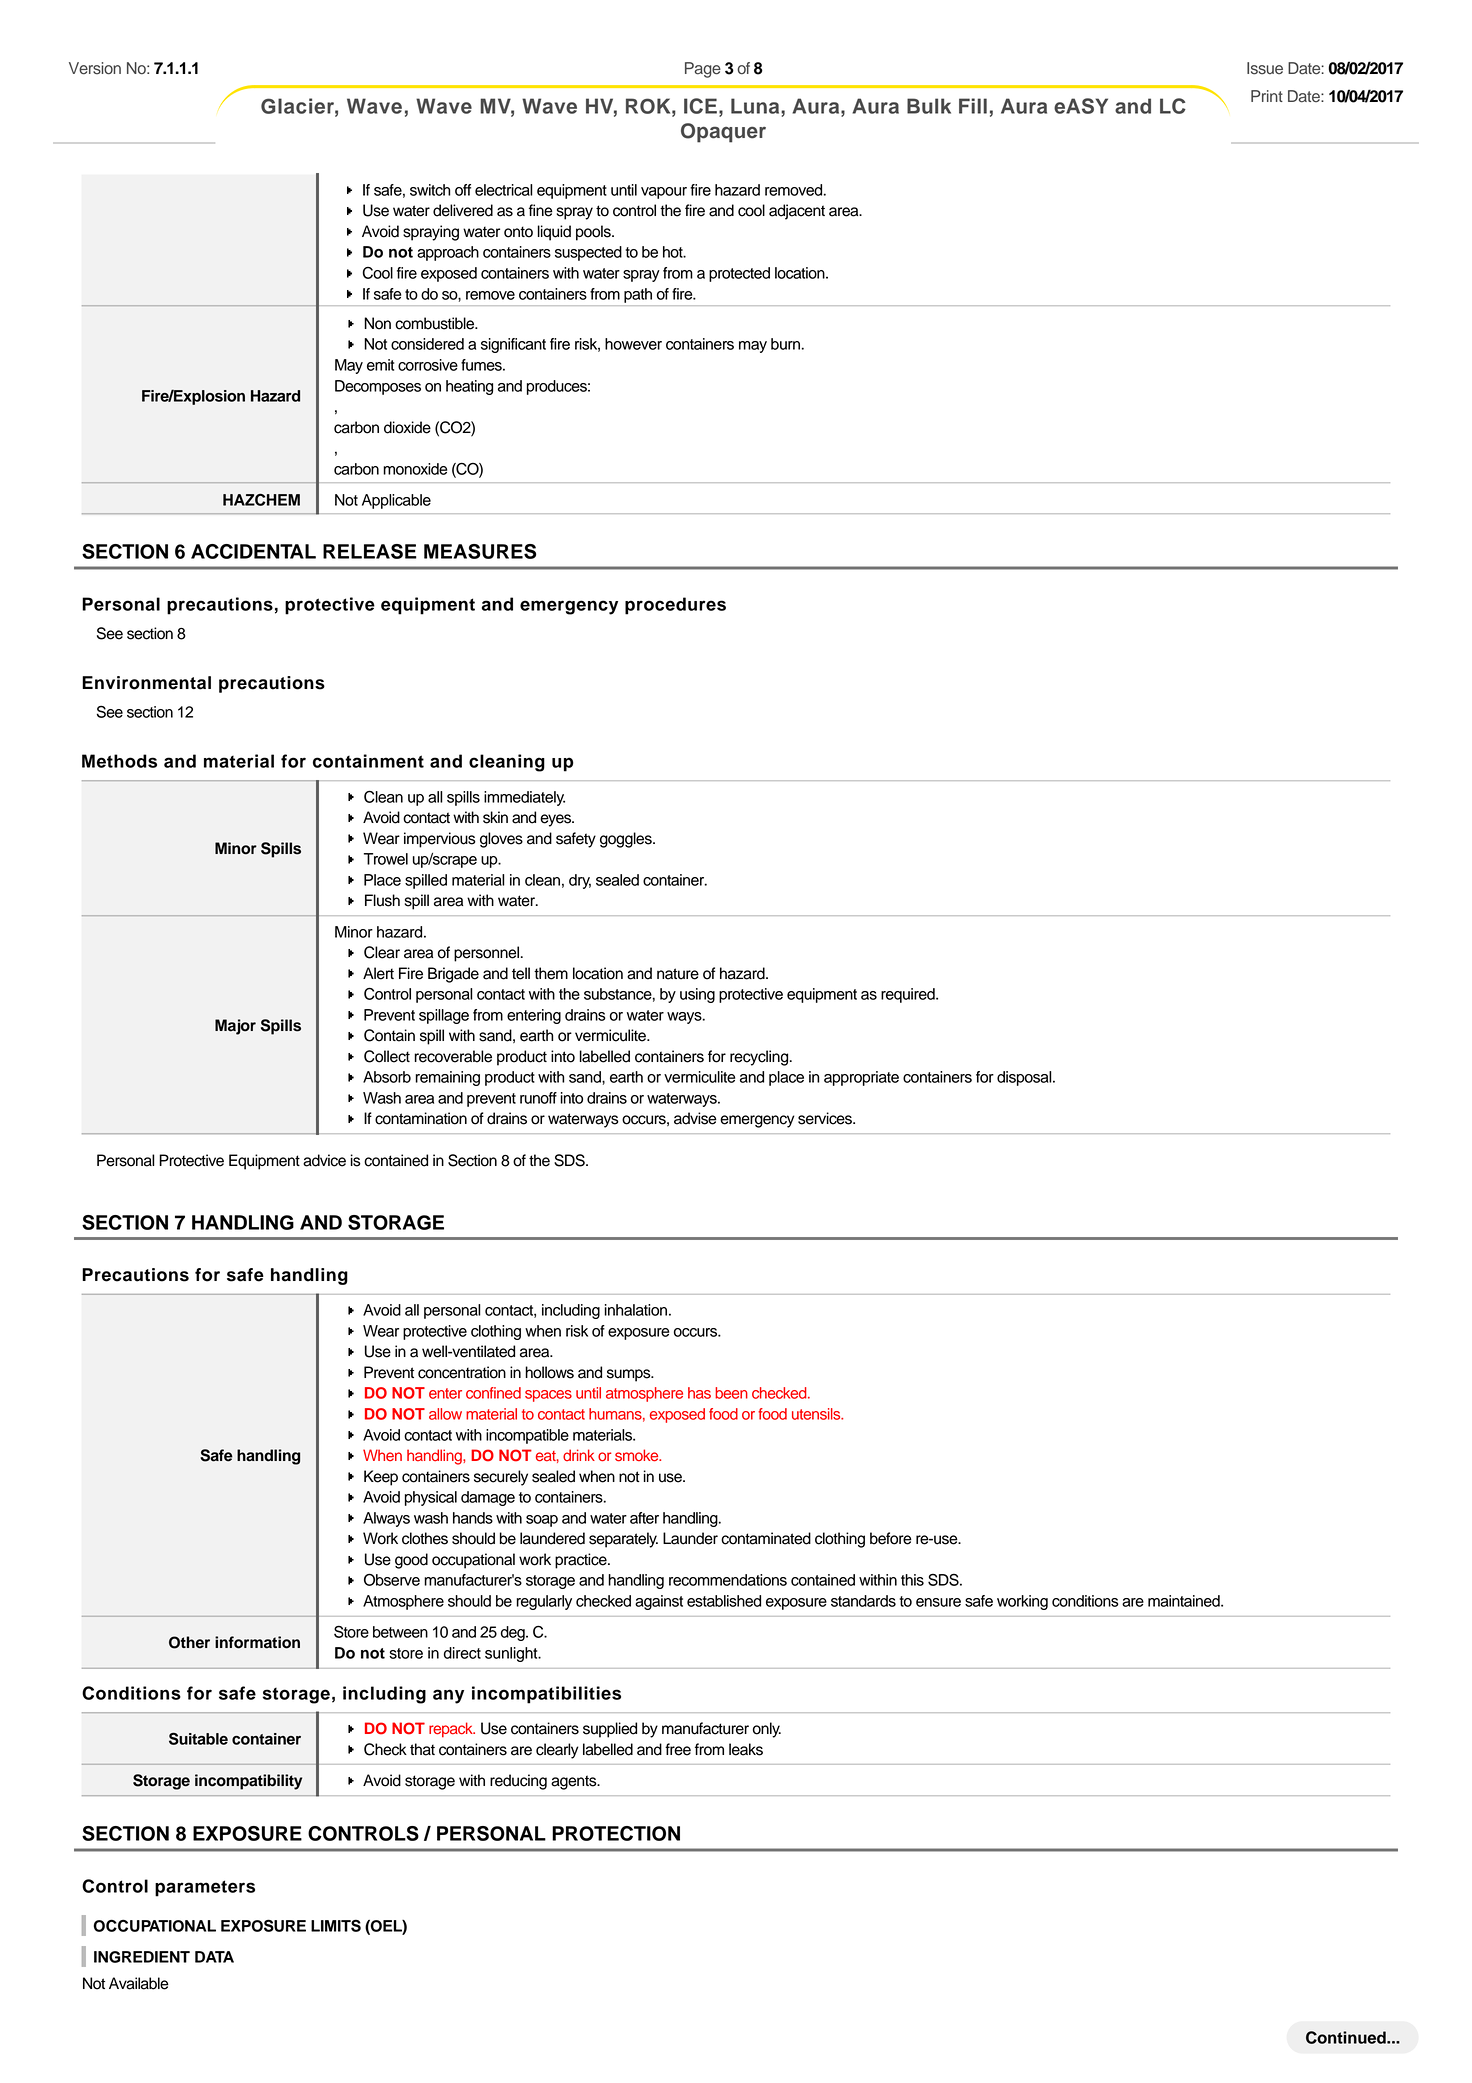 Image resolution: width=1472 pixels, height=2083 pixels. I want to click on utensils, so click(817, 1414).
